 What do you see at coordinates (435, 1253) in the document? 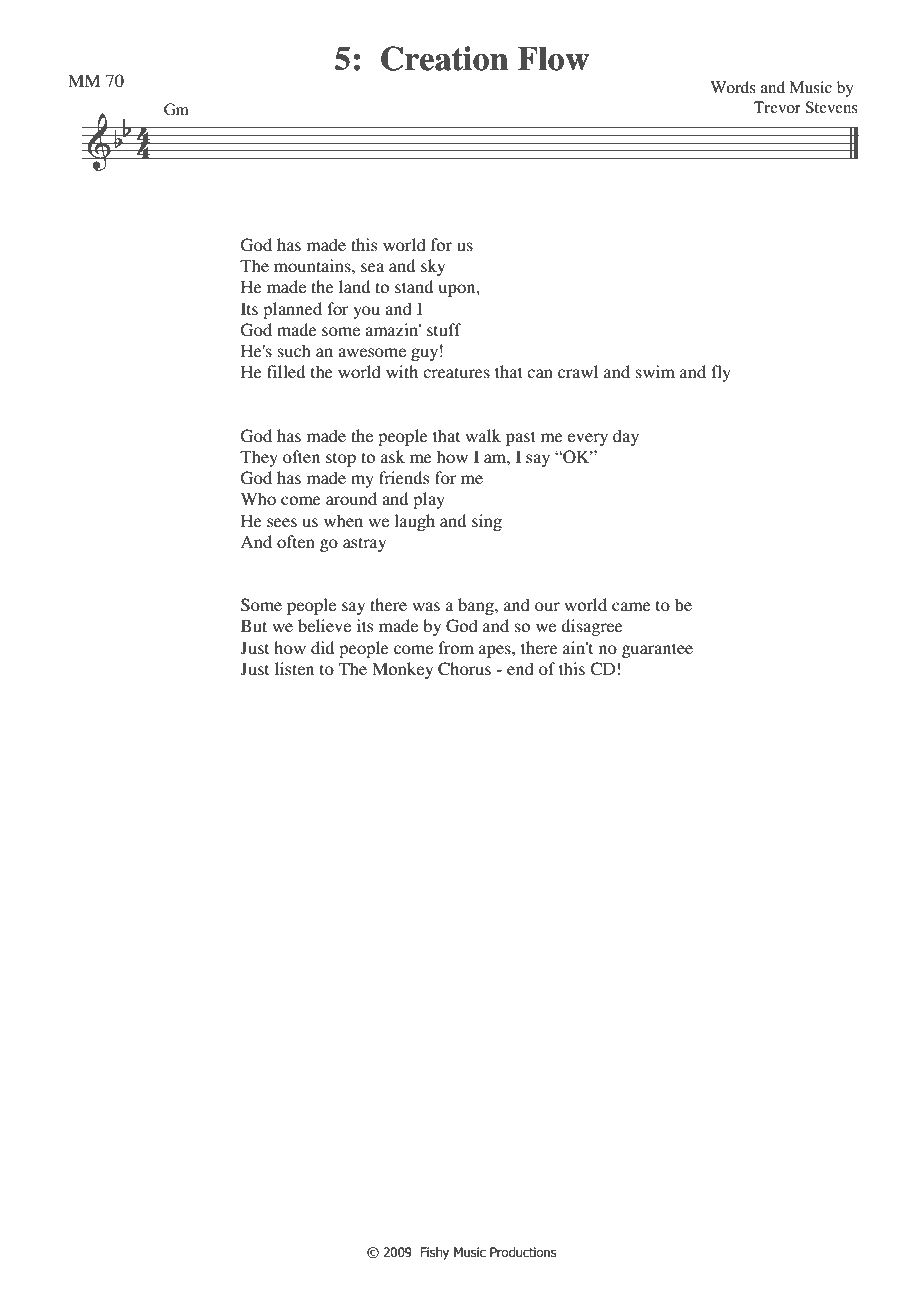
I see `Fishy` at bounding box center [435, 1253].
